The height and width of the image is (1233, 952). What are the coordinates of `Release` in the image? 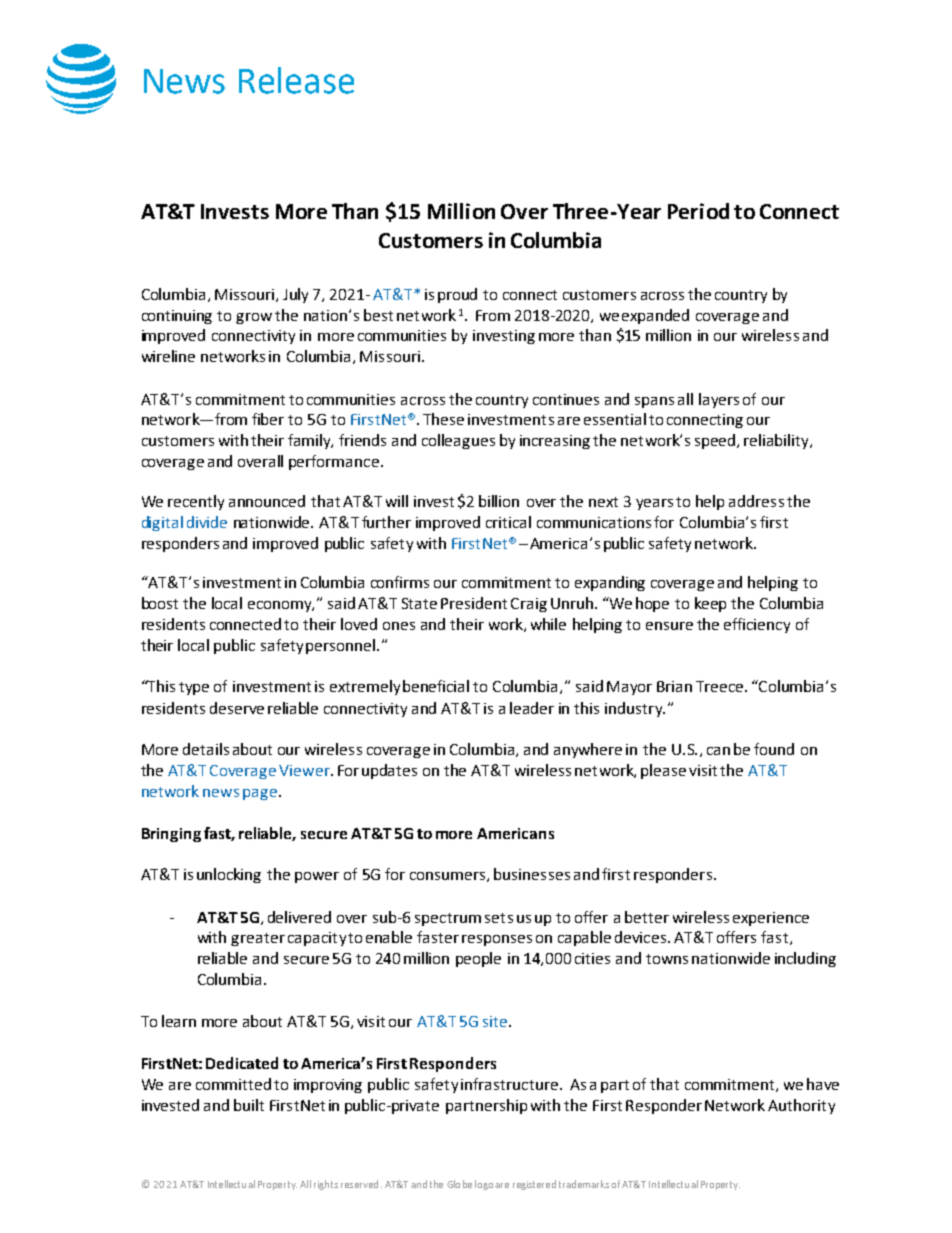 It's located at (296, 80).
